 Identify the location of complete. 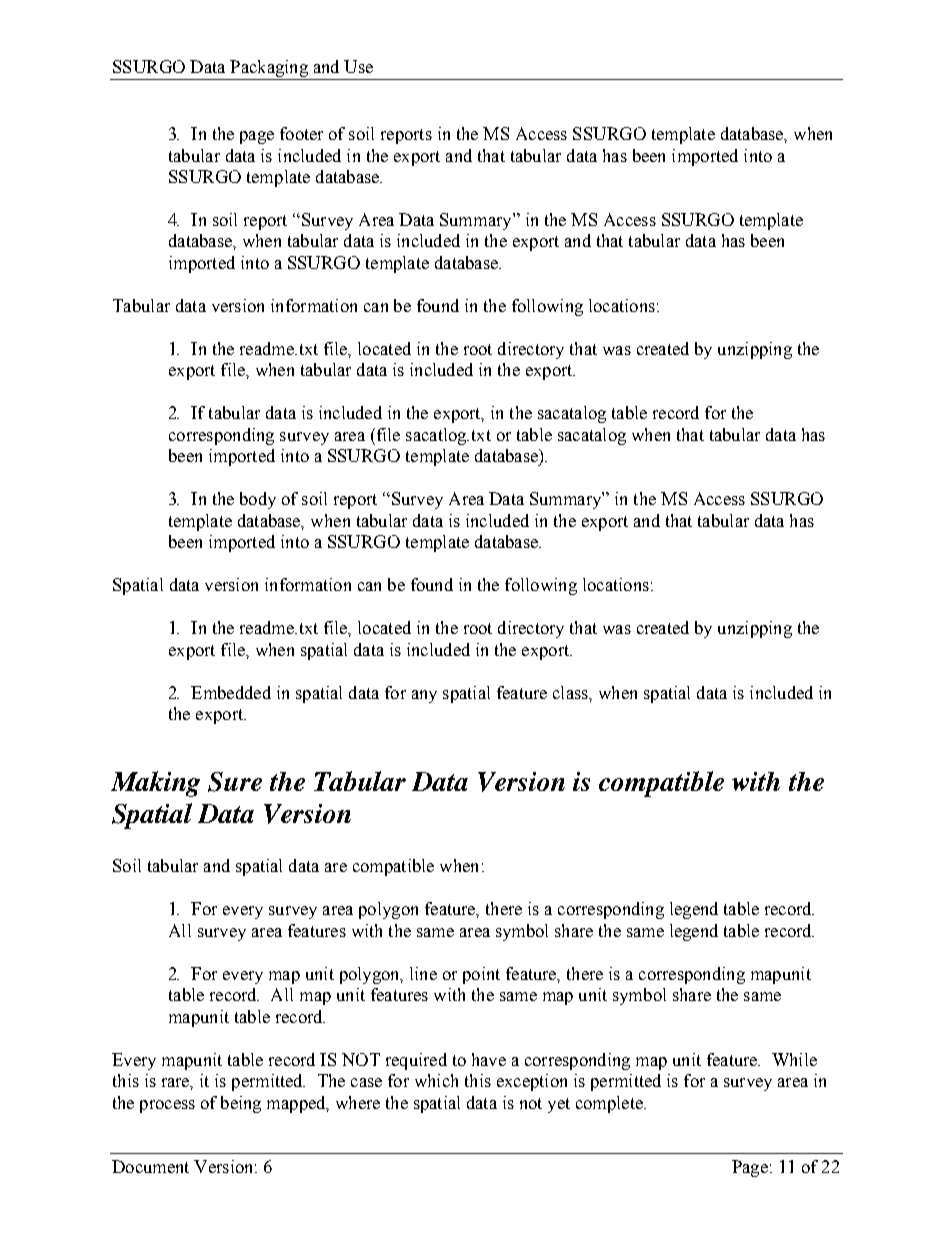
(610, 1104).
